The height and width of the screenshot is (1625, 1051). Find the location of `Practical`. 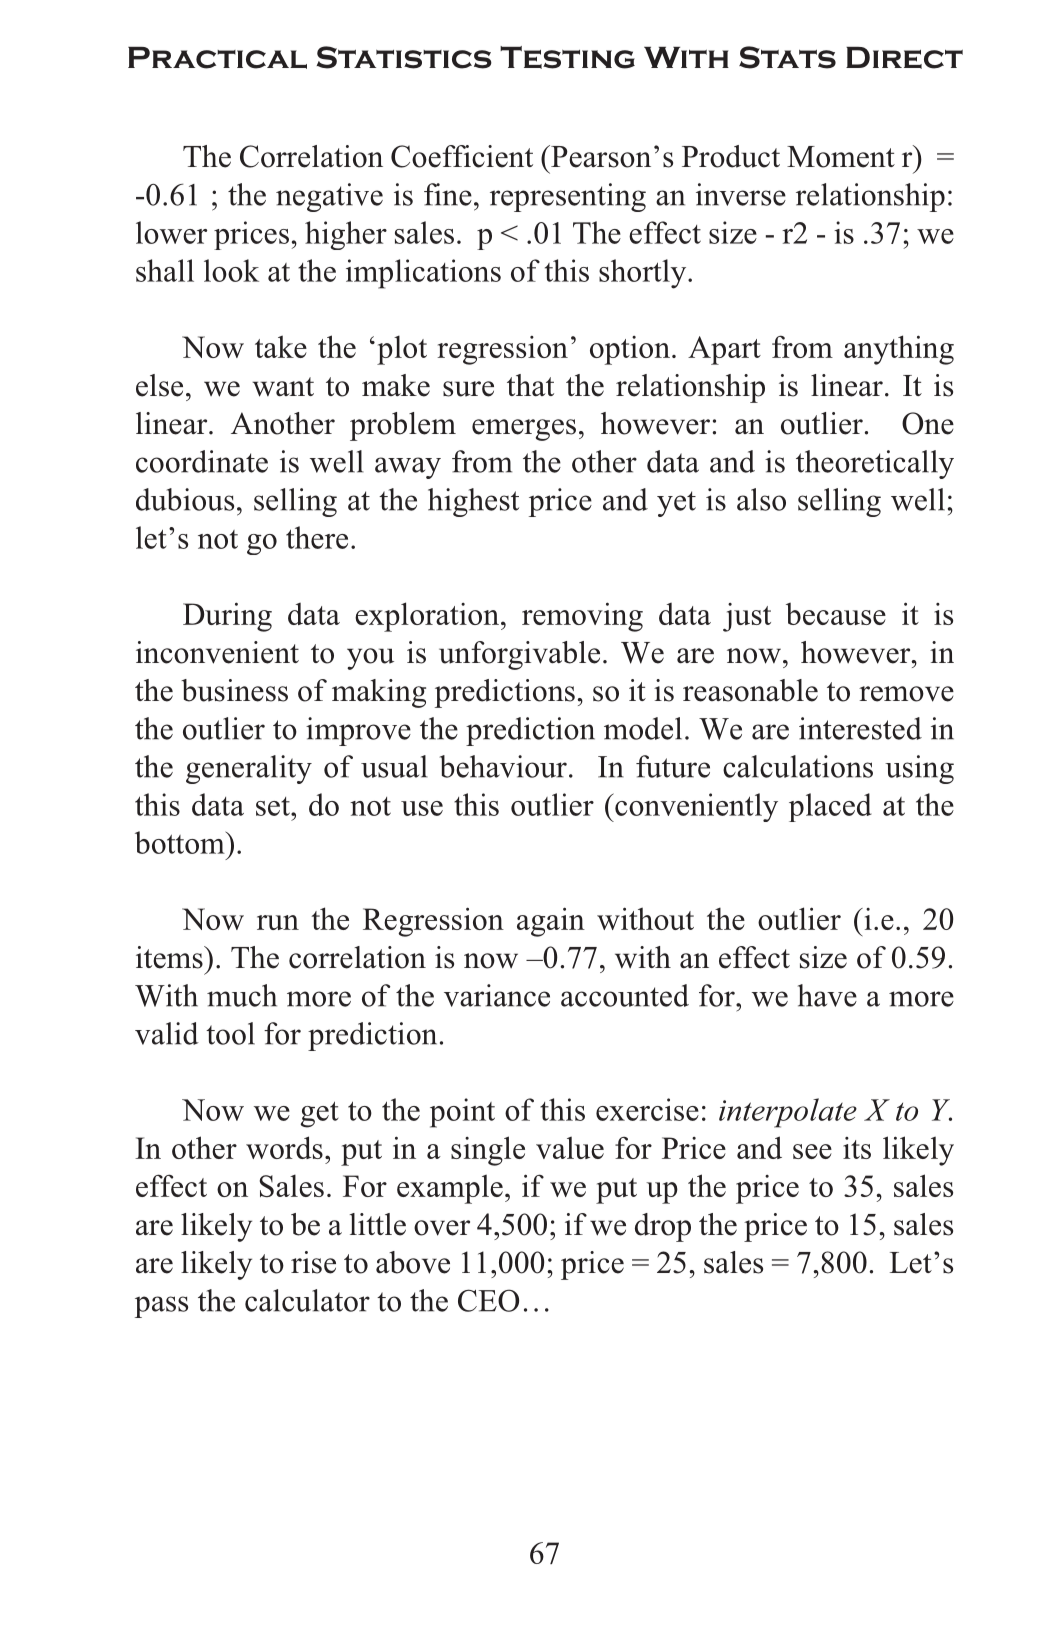

Practical is located at coordinates (217, 58).
